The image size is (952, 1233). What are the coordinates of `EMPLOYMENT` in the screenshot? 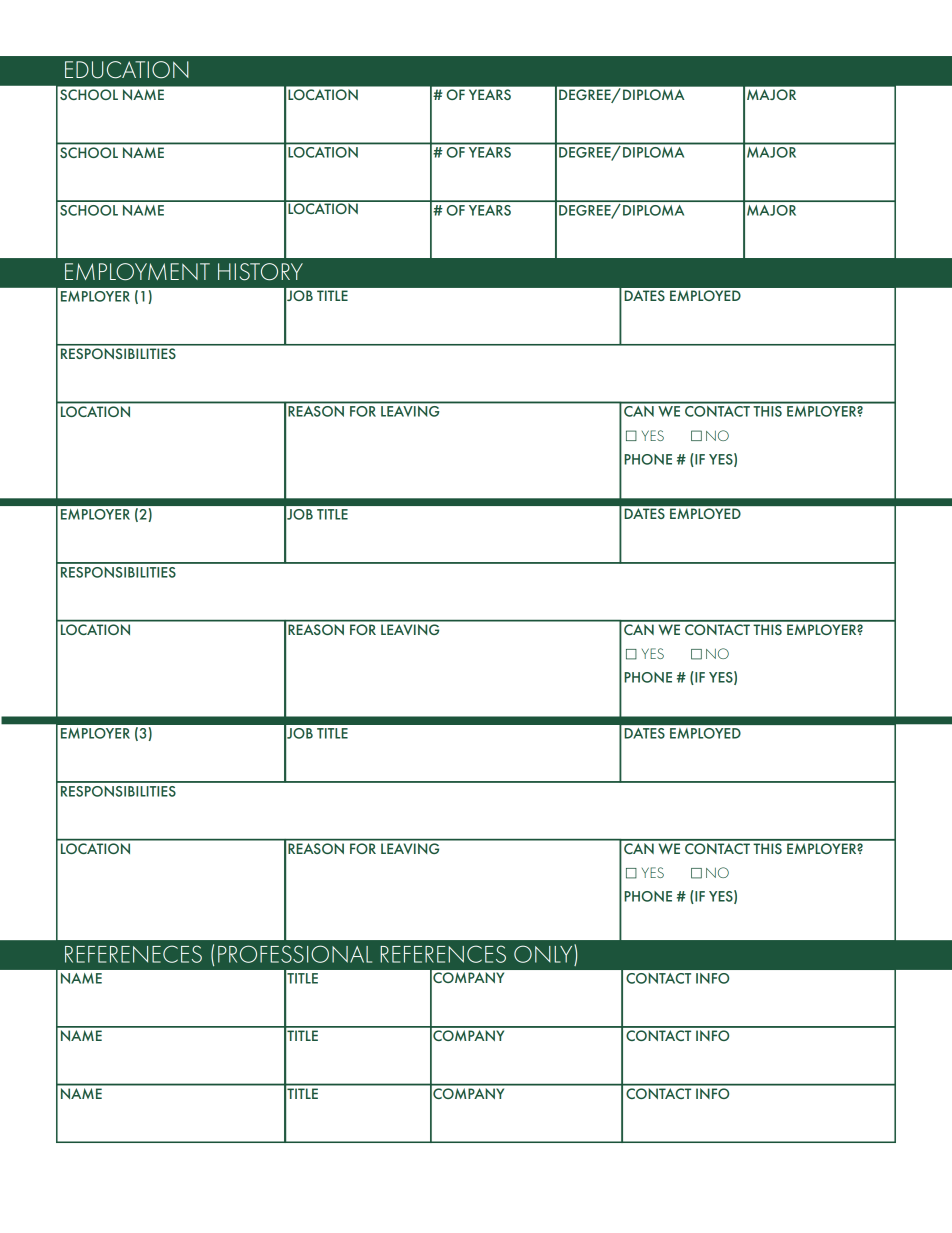 It's located at (137, 272).
